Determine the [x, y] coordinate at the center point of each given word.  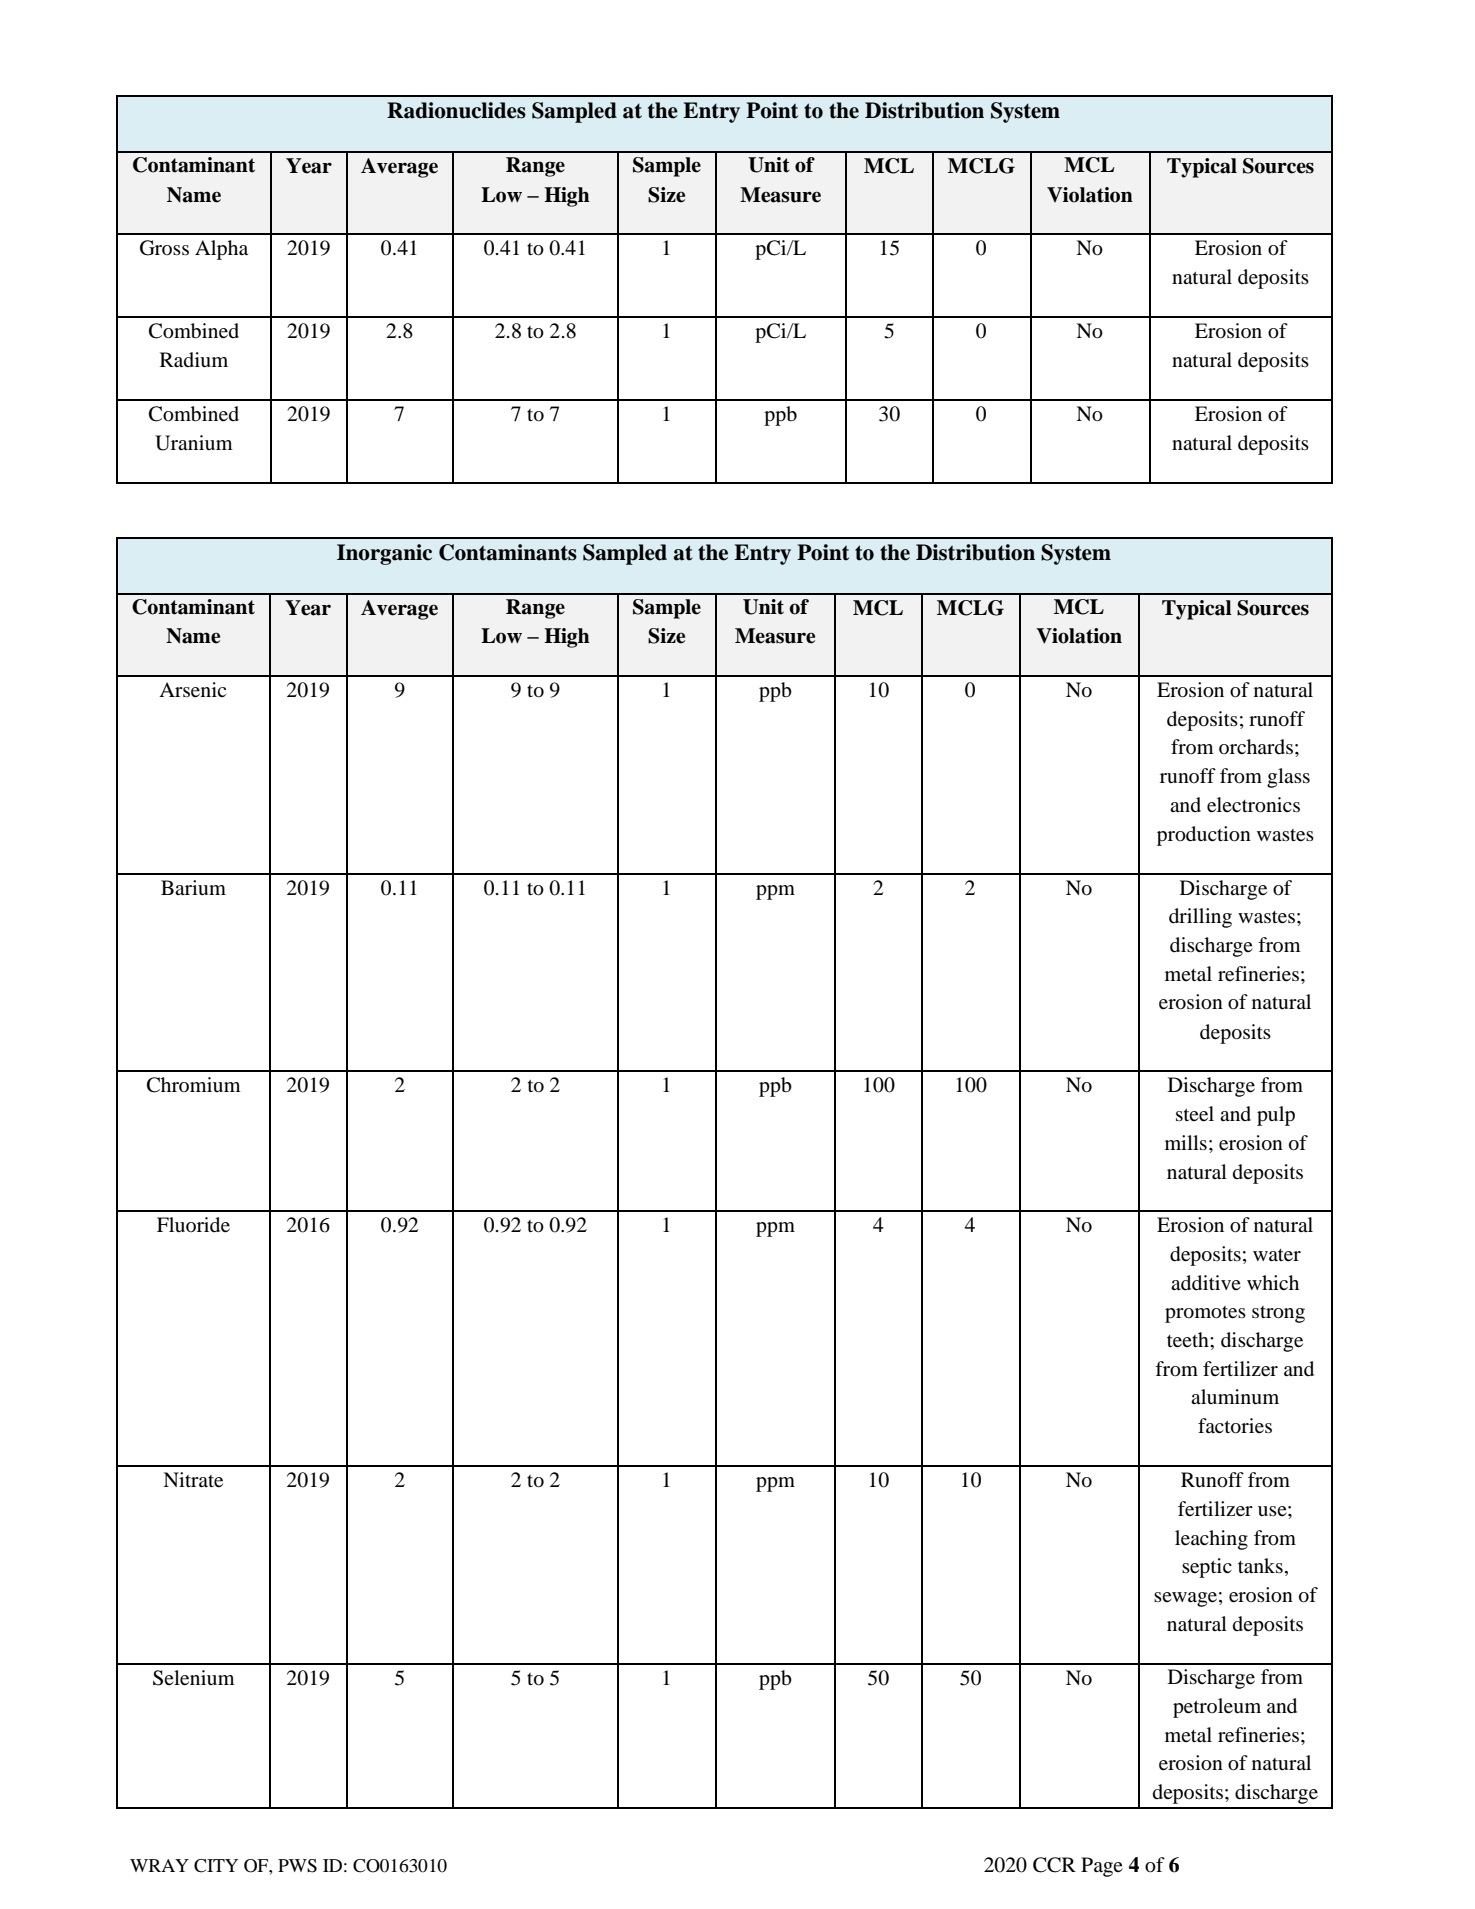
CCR [1054, 1865]
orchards [1256, 746]
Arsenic [192, 690]
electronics [1253, 805]
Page [1102, 1867]
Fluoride [193, 1225]
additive [1206, 1283]
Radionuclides [456, 110]
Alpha [221, 250]
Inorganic [384, 554]
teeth [1189, 1340]
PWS [297, 1866]
